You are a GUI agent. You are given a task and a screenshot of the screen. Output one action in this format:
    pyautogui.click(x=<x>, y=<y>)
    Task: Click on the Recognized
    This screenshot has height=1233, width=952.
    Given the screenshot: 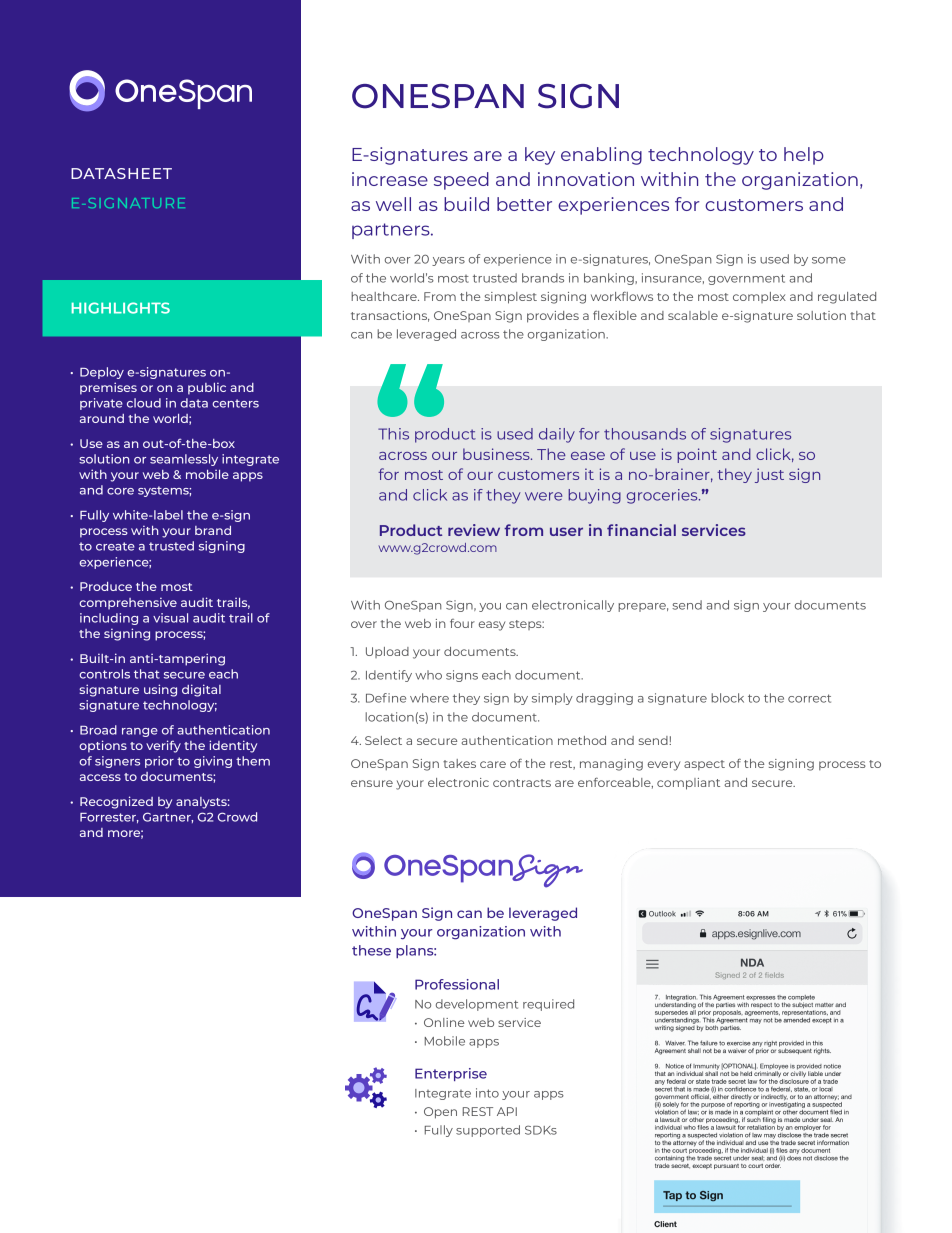 What is the action you would take?
    pyautogui.click(x=116, y=802)
